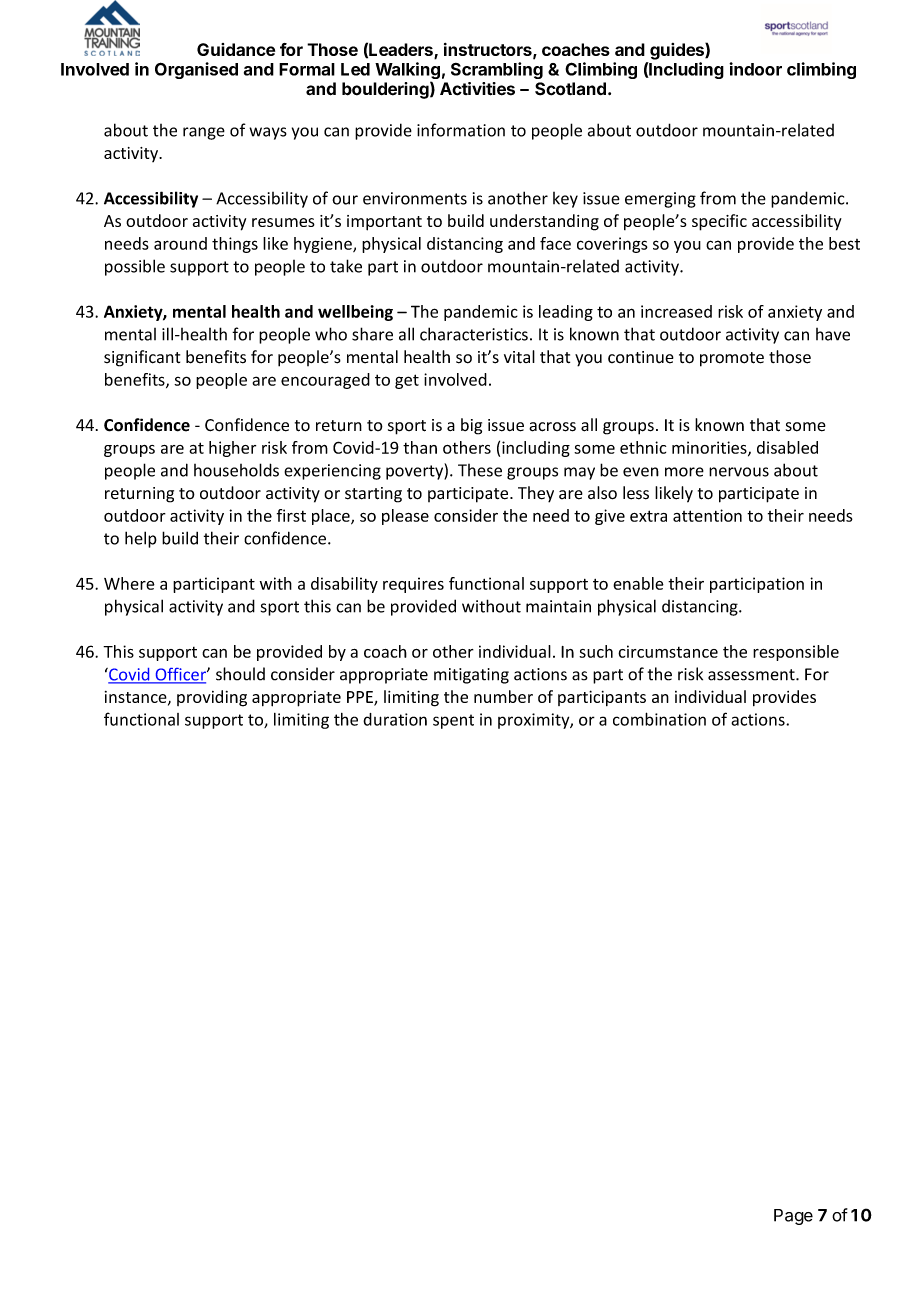 The width and height of the page is (924, 1307). Describe the element at coordinates (796, 653) in the page. I see `responsible` at that location.
